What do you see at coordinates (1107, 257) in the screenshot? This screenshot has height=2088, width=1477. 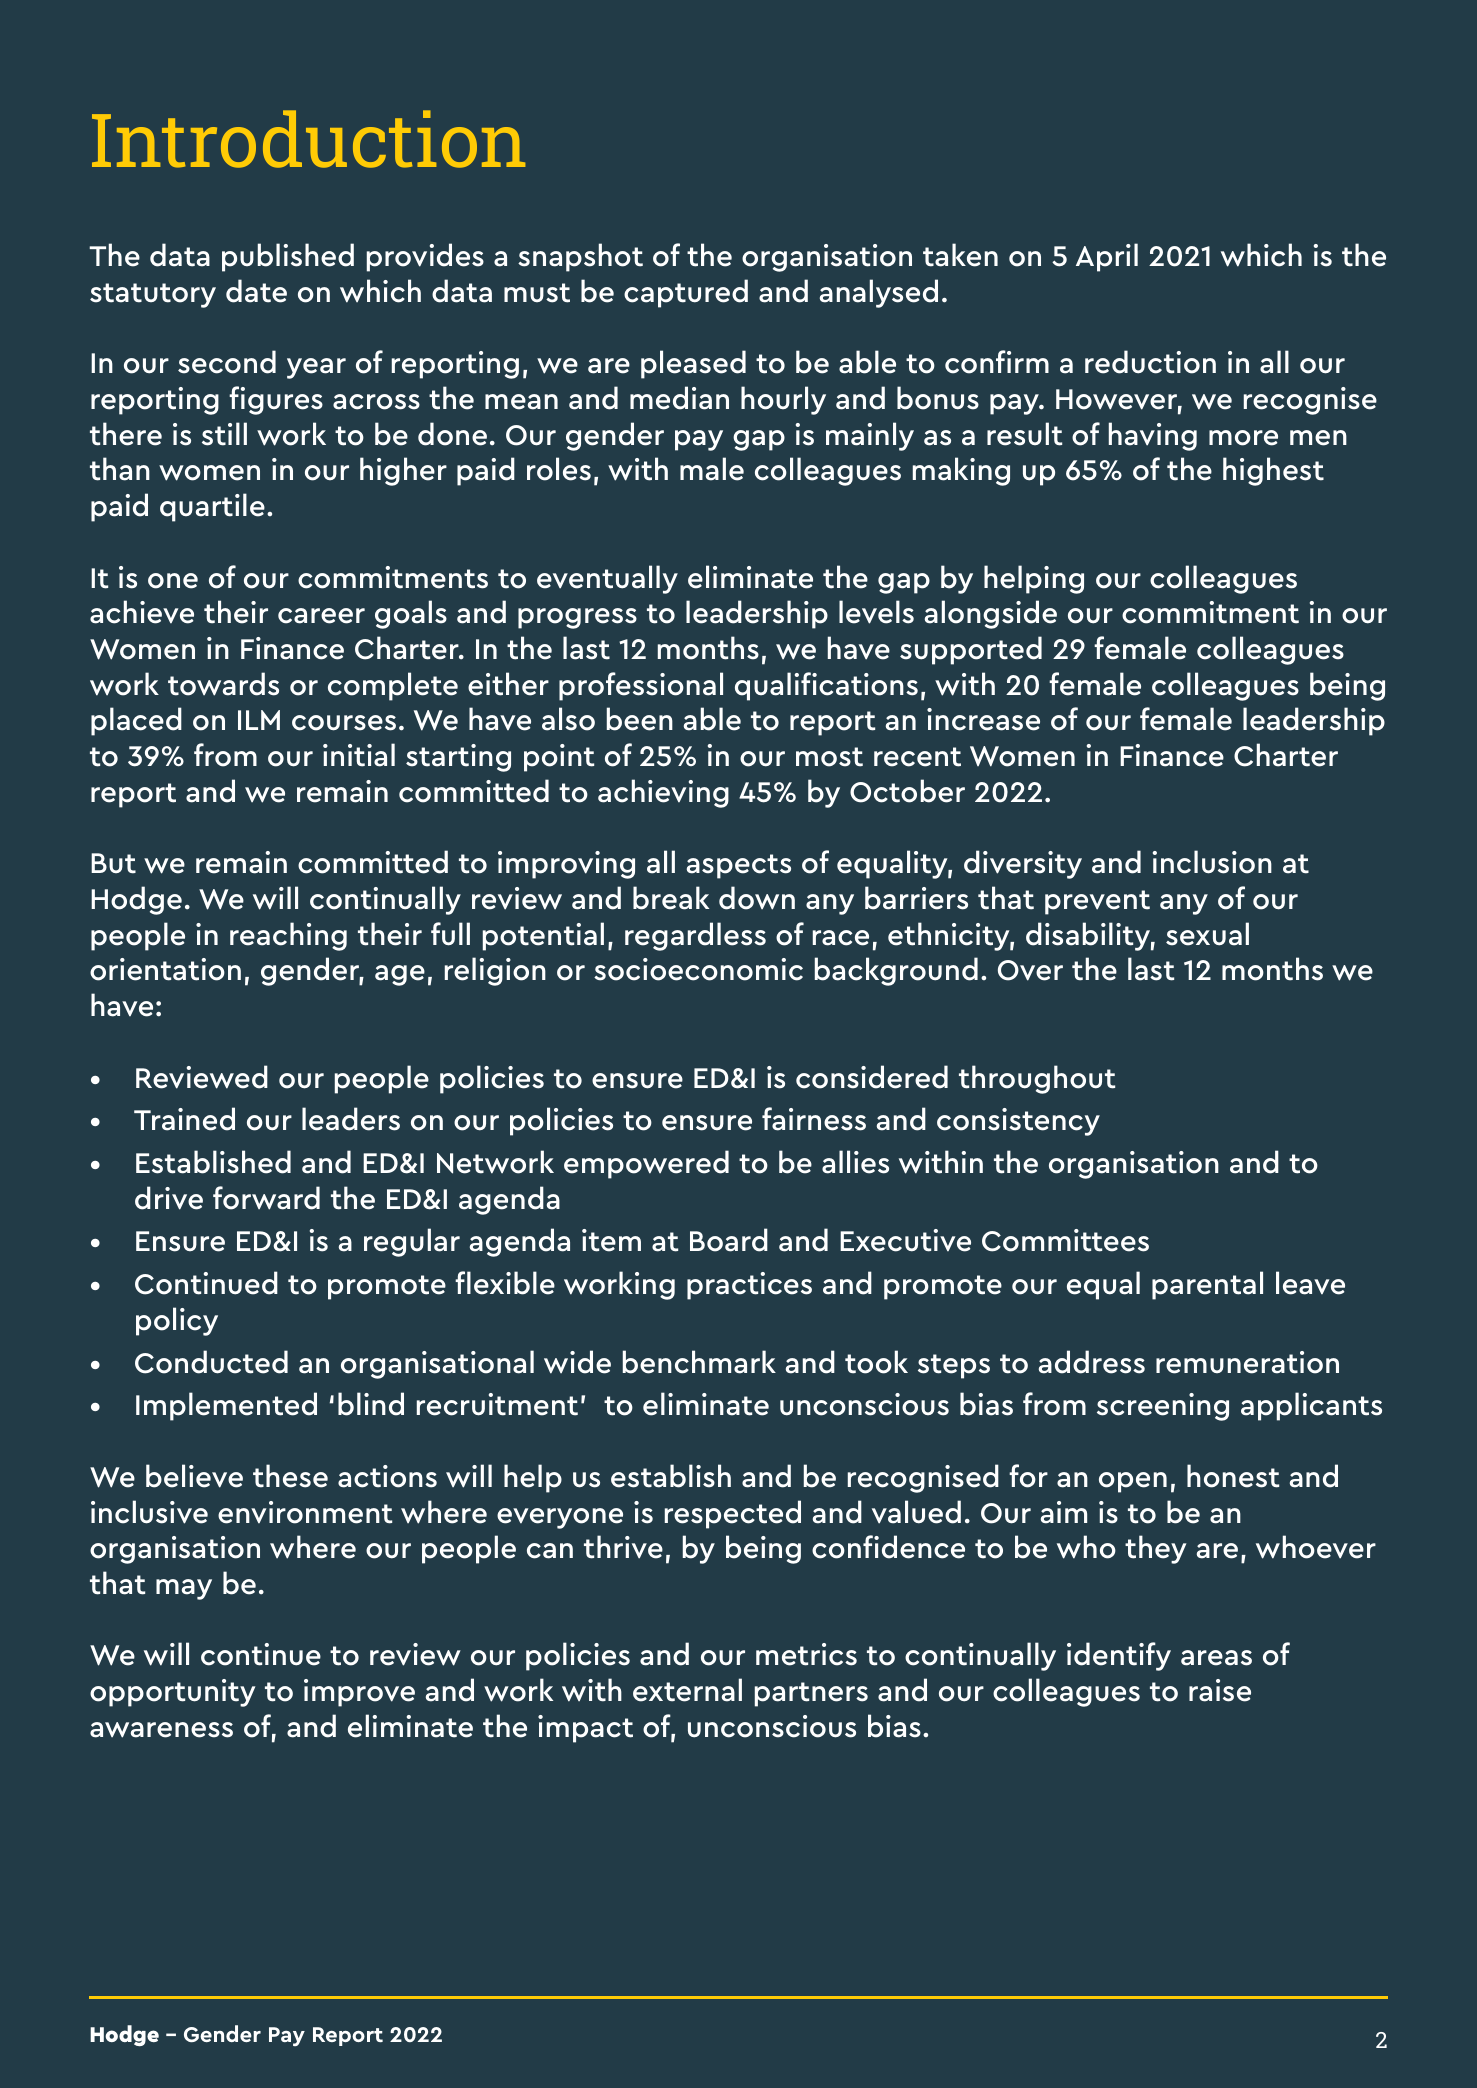 I see `April` at bounding box center [1107, 257].
